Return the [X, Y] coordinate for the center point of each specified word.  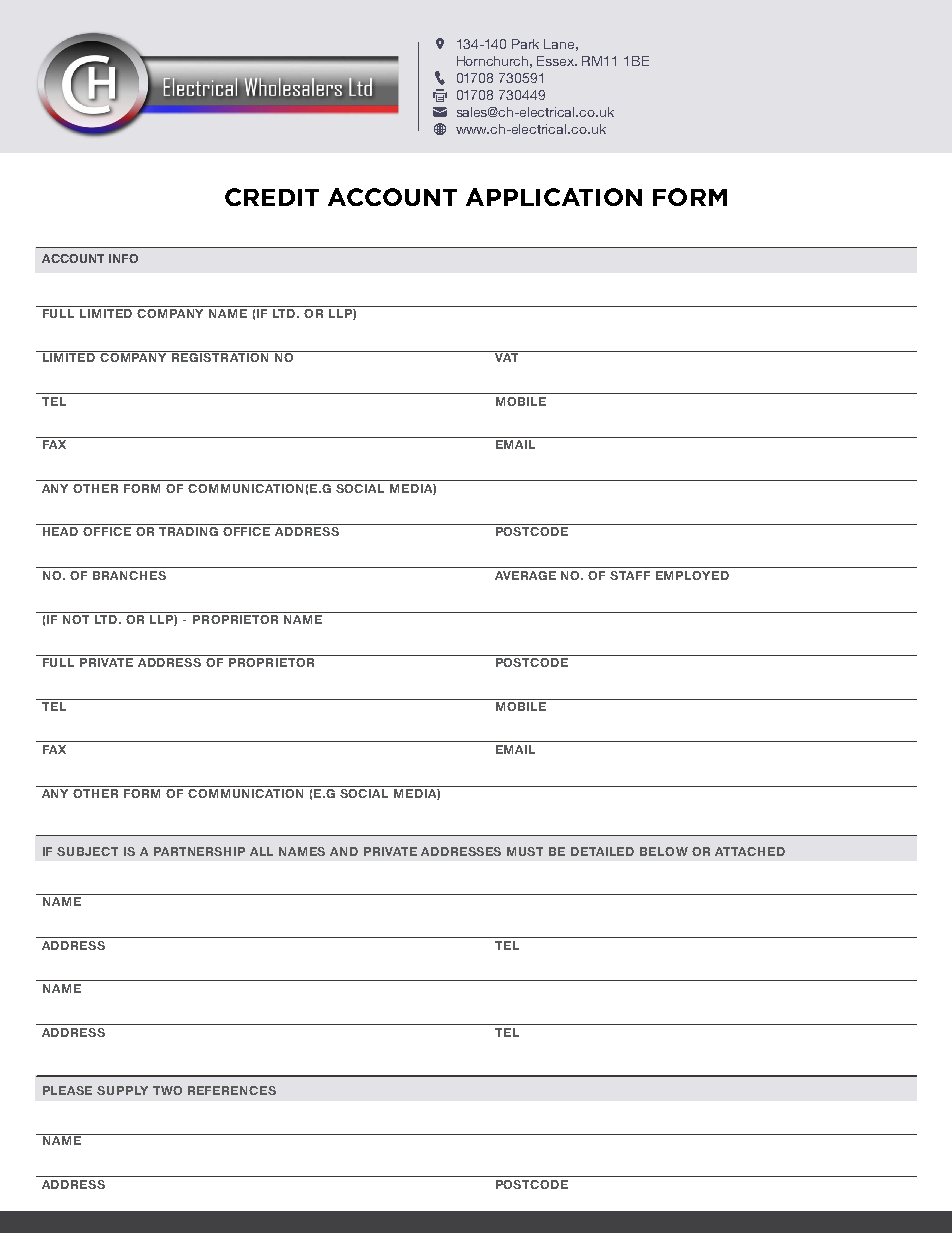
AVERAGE [525, 575]
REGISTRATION [220, 356]
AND [344, 851]
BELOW [664, 851]
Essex [557, 61]
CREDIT [272, 197]
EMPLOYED [692, 575]
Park [525, 44]
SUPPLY [122, 1090]
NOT [76, 618]
